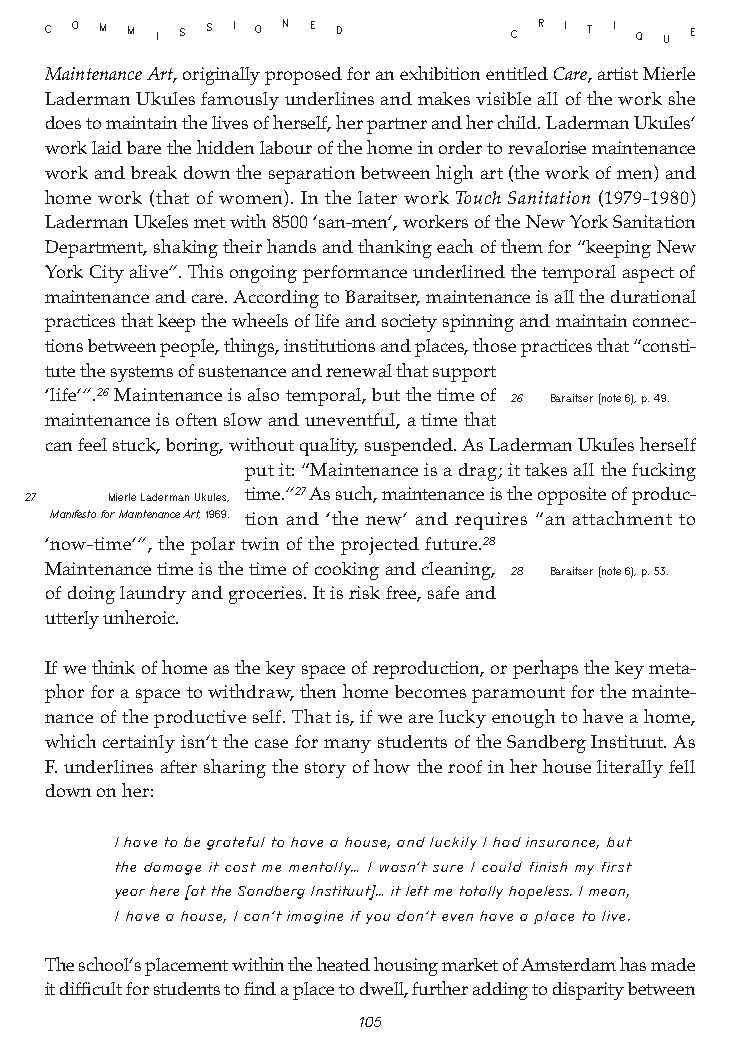 Image resolution: width=741 pixels, height=1052 pixels. Describe the element at coordinates (343, 964) in the page. I see `heated` at that location.
